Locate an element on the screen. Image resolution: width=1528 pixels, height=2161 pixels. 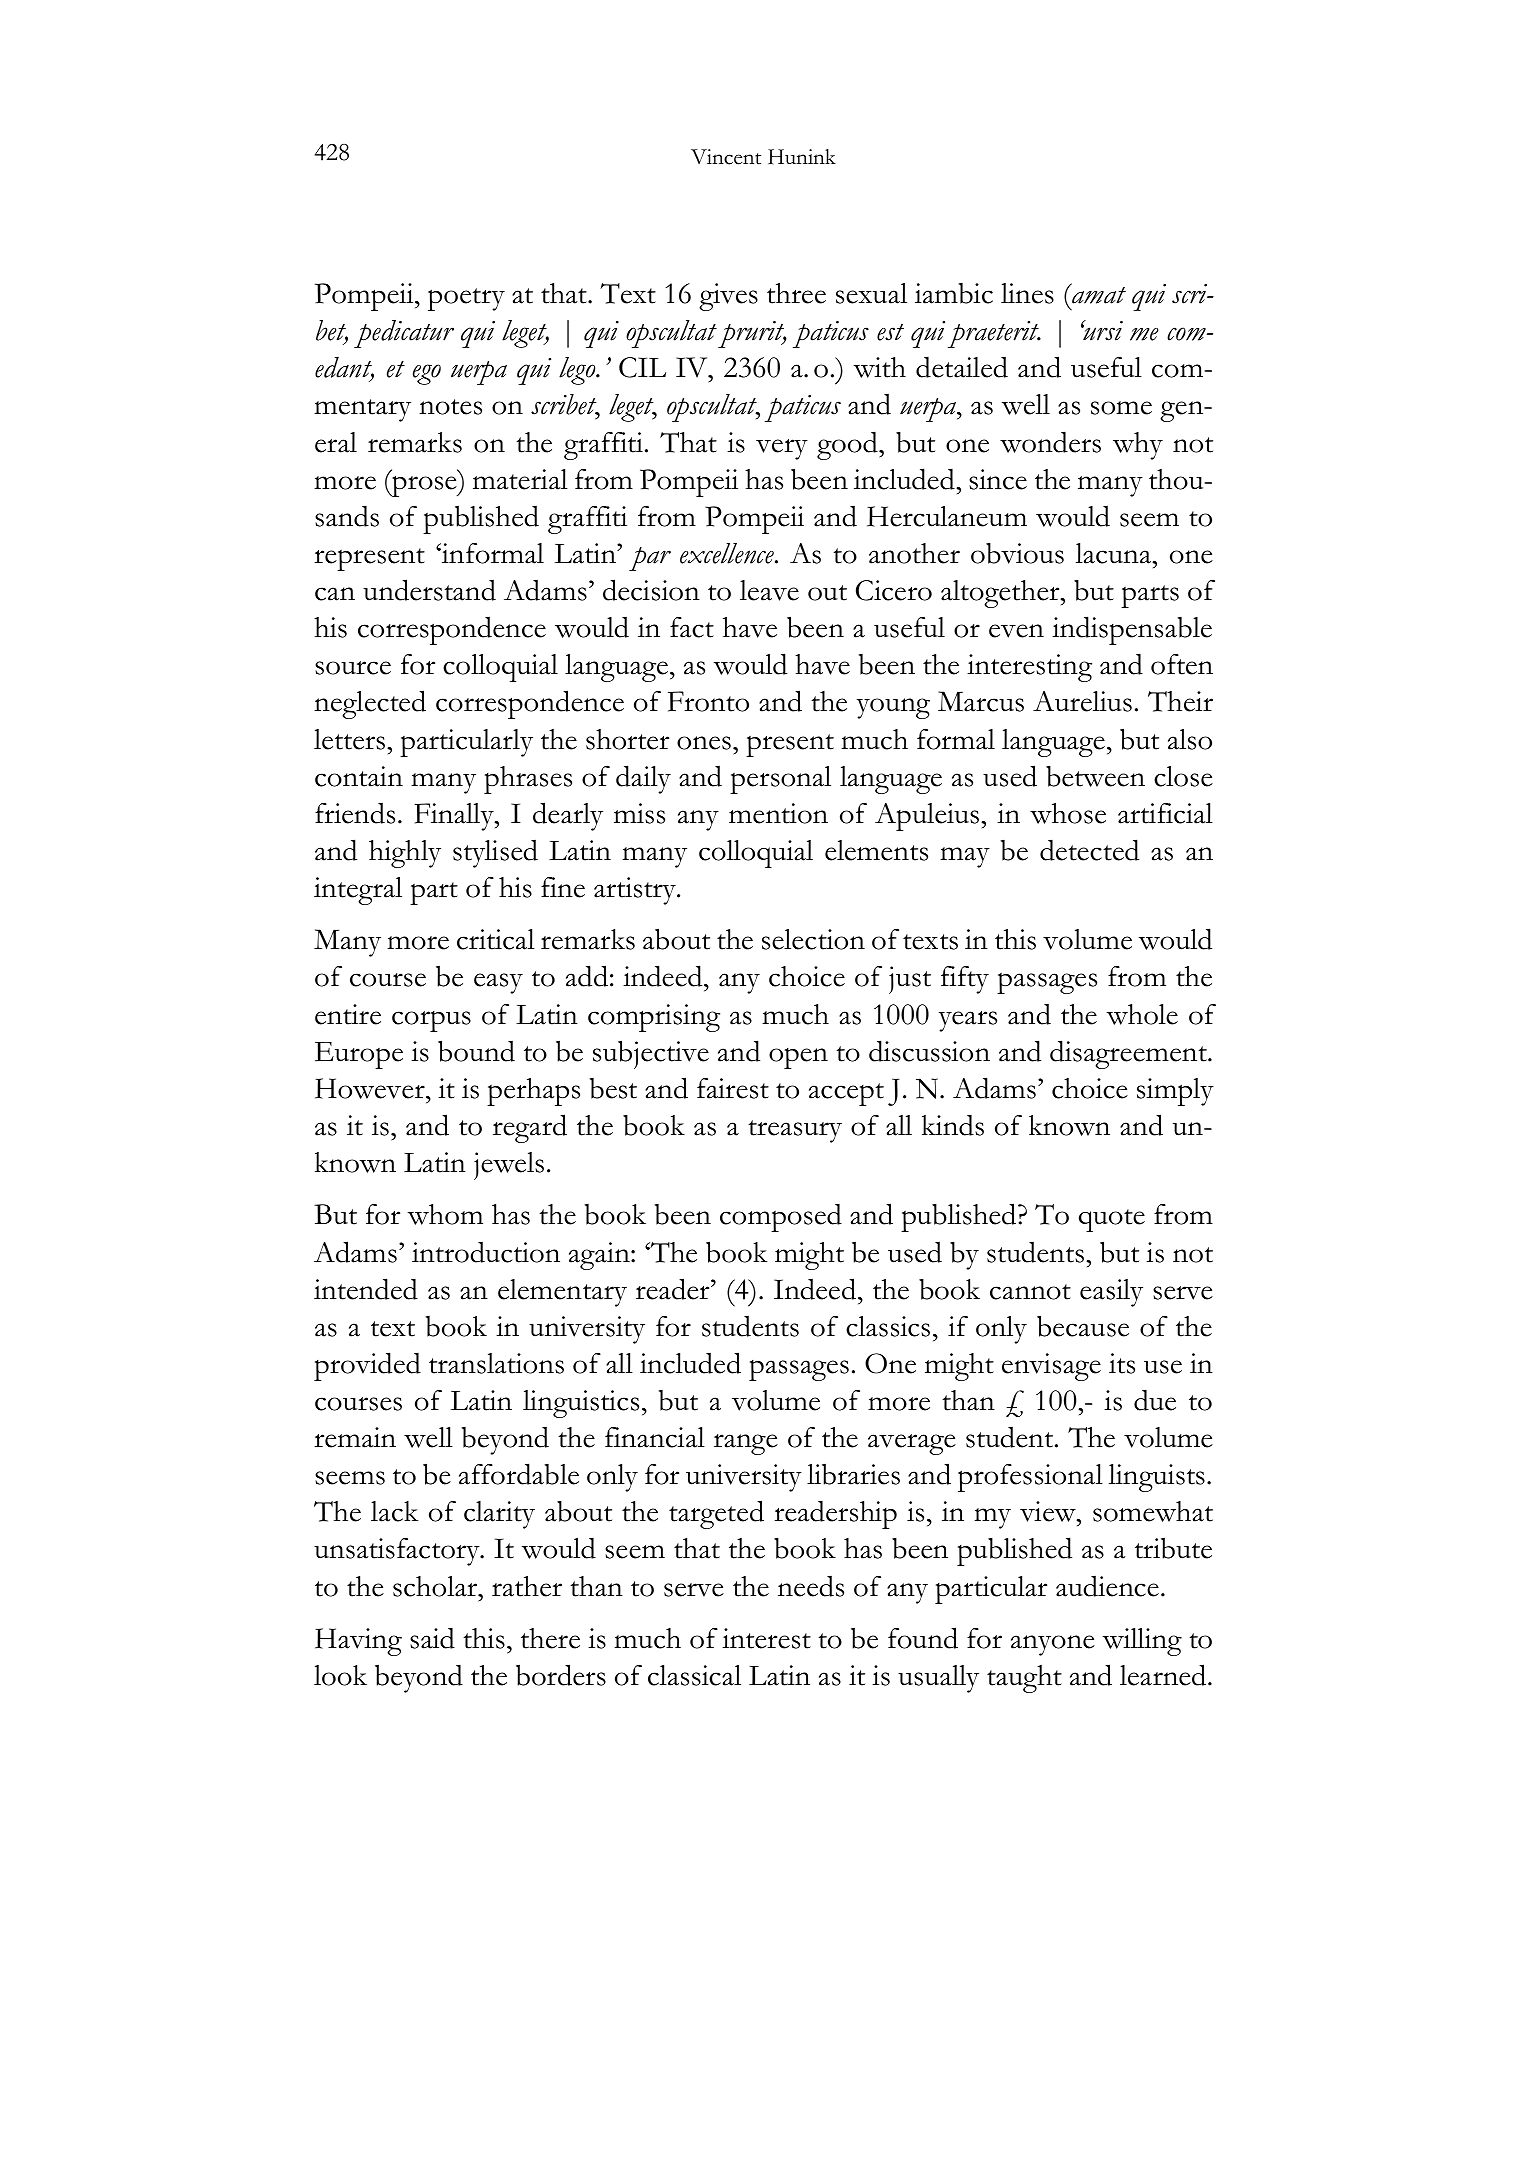
amat is located at coordinates (1098, 294).
